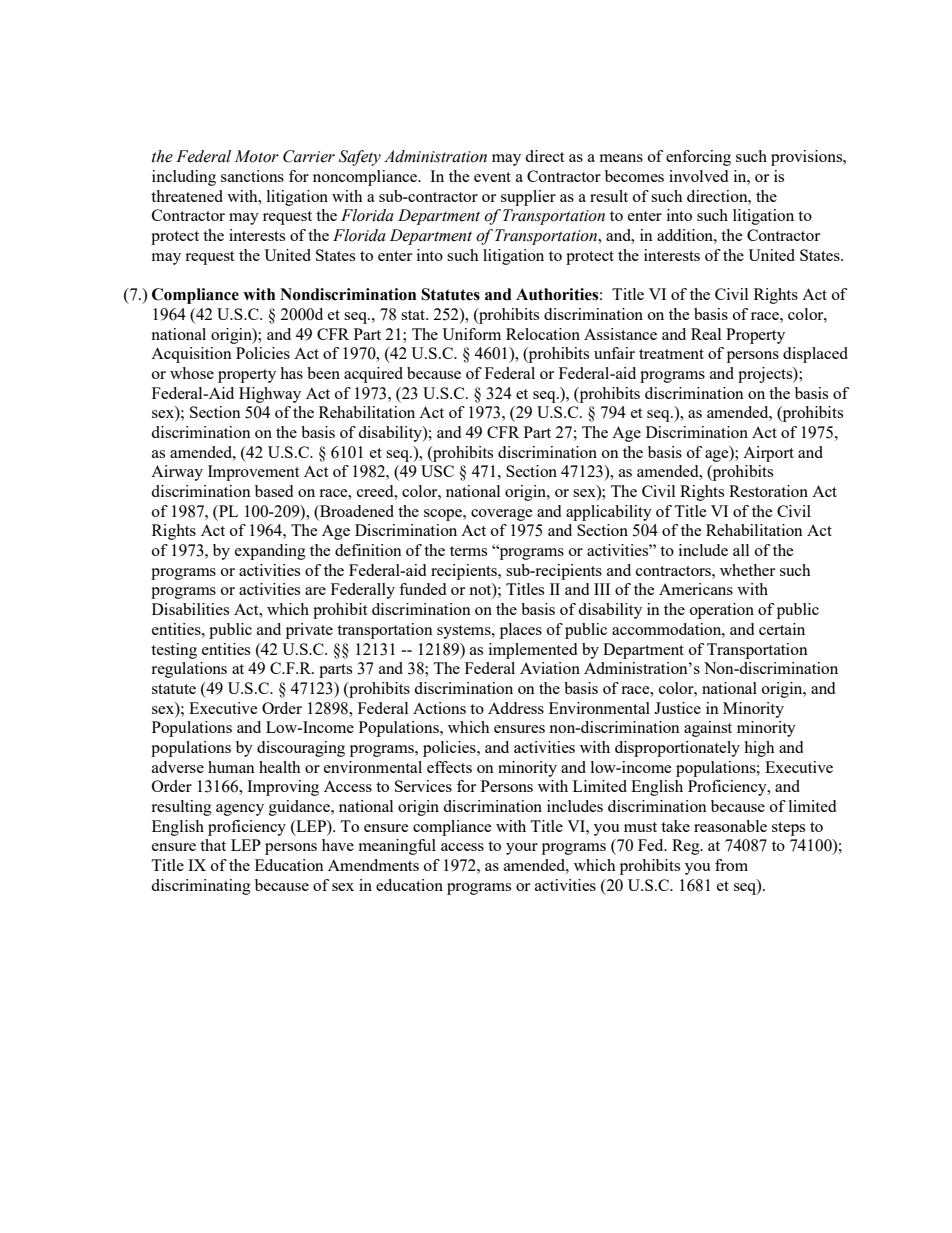  What do you see at coordinates (309, 631) in the screenshot?
I see `private` at bounding box center [309, 631].
